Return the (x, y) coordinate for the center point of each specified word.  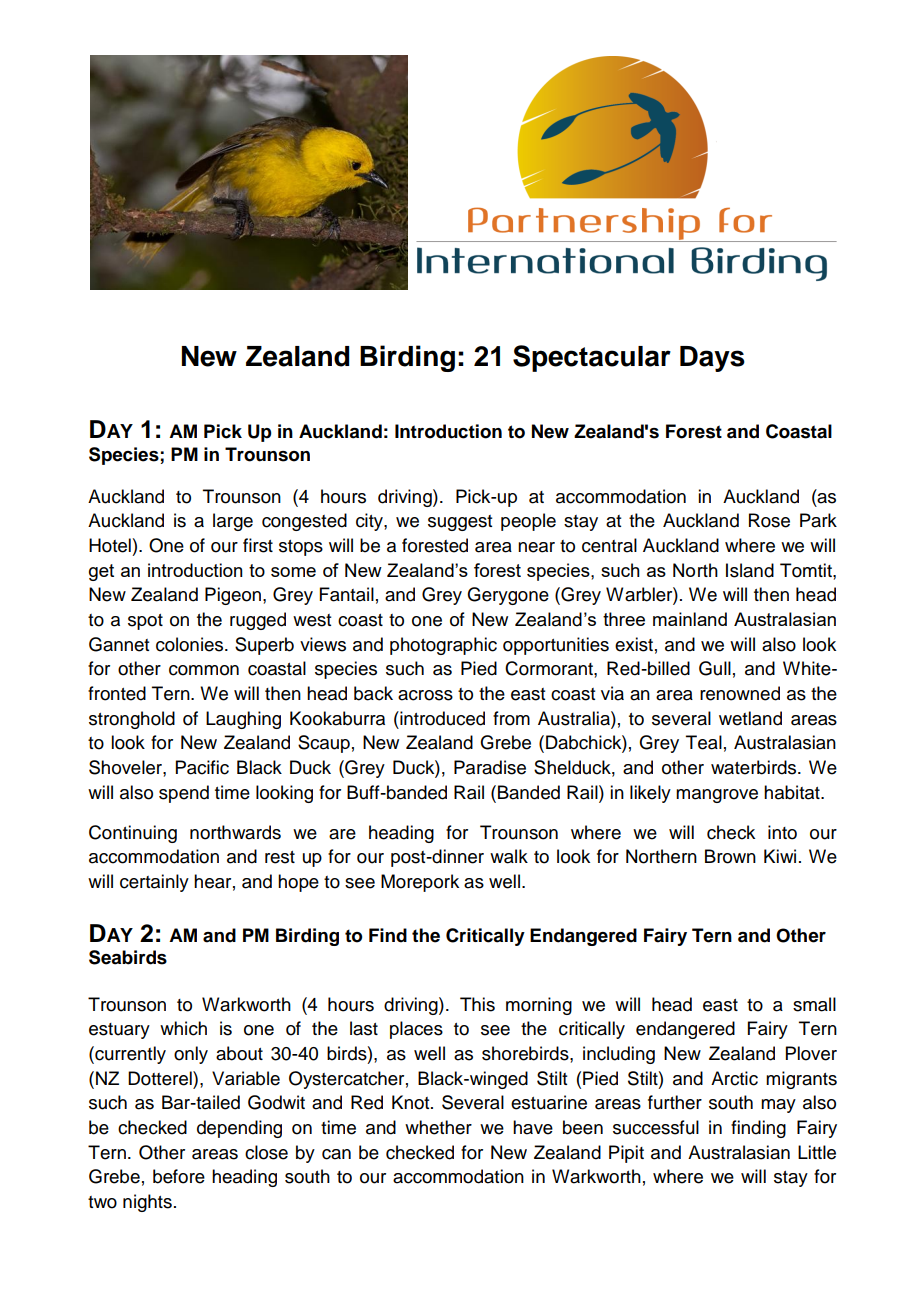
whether (438, 1127)
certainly (154, 883)
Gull (715, 668)
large (233, 522)
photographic (443, 646)
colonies (191, 644)
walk (509, 856)
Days (712, 359)
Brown (730, 856)
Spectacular (592, 358)
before (179, 1176)
